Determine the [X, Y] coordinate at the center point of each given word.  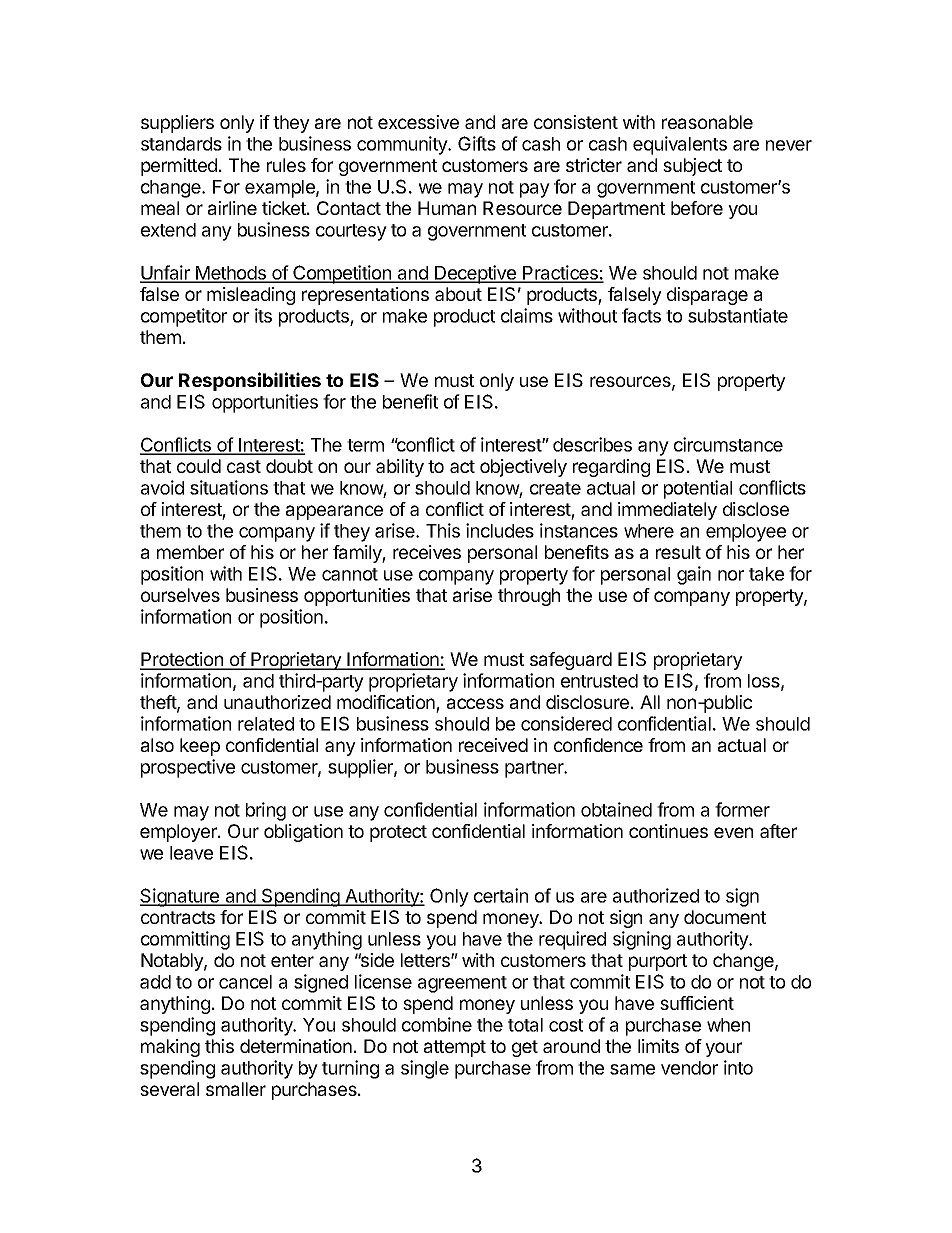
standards [181, 144]
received [493, 745]
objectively [523, 468]
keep [200, 747]
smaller [236, 1089]
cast [244, 466]
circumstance [728, 444]
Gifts [477, 143]
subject [692, 167]
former [742, 809]
